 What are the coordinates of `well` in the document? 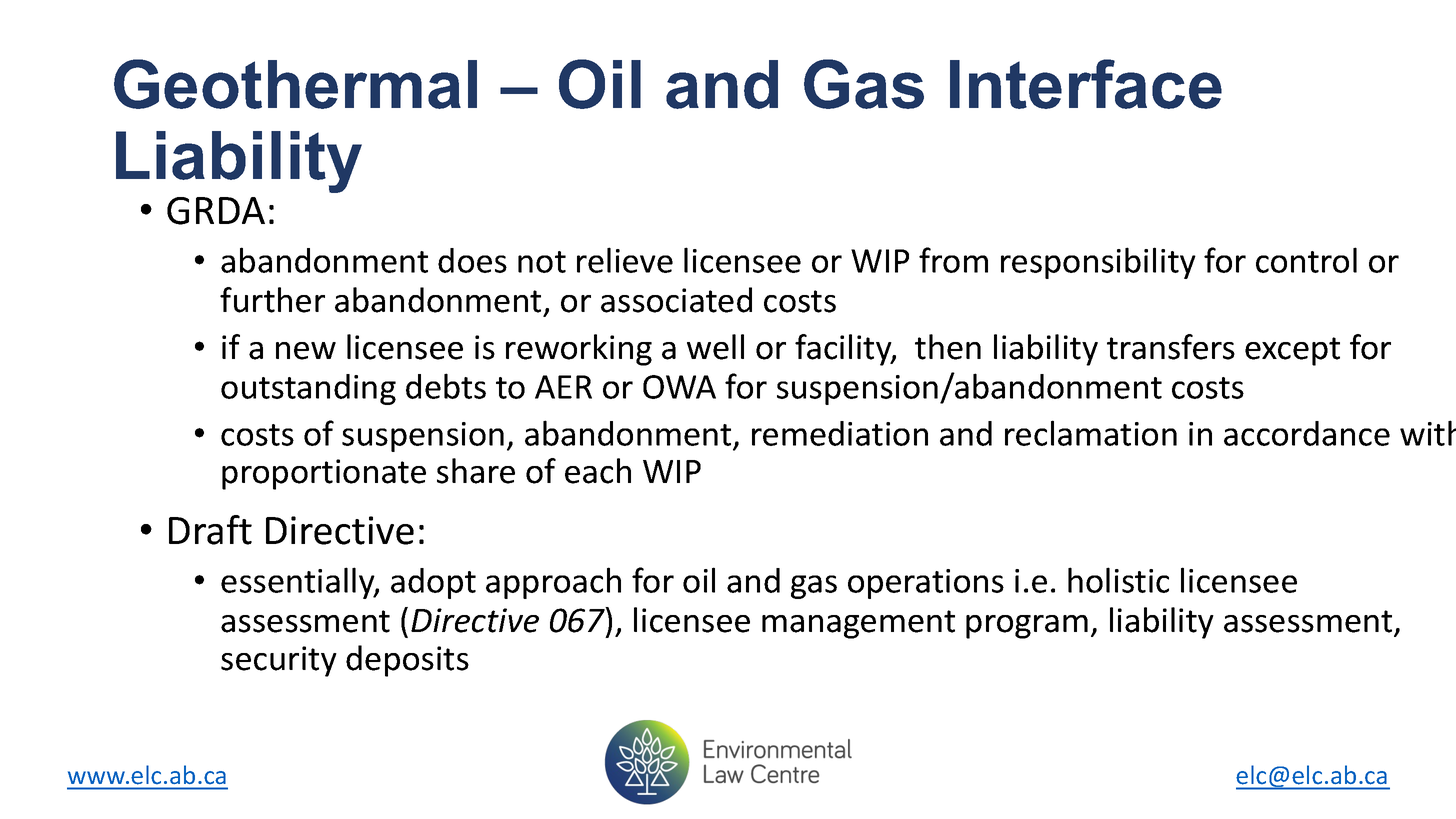 It's located at (715, 347).
